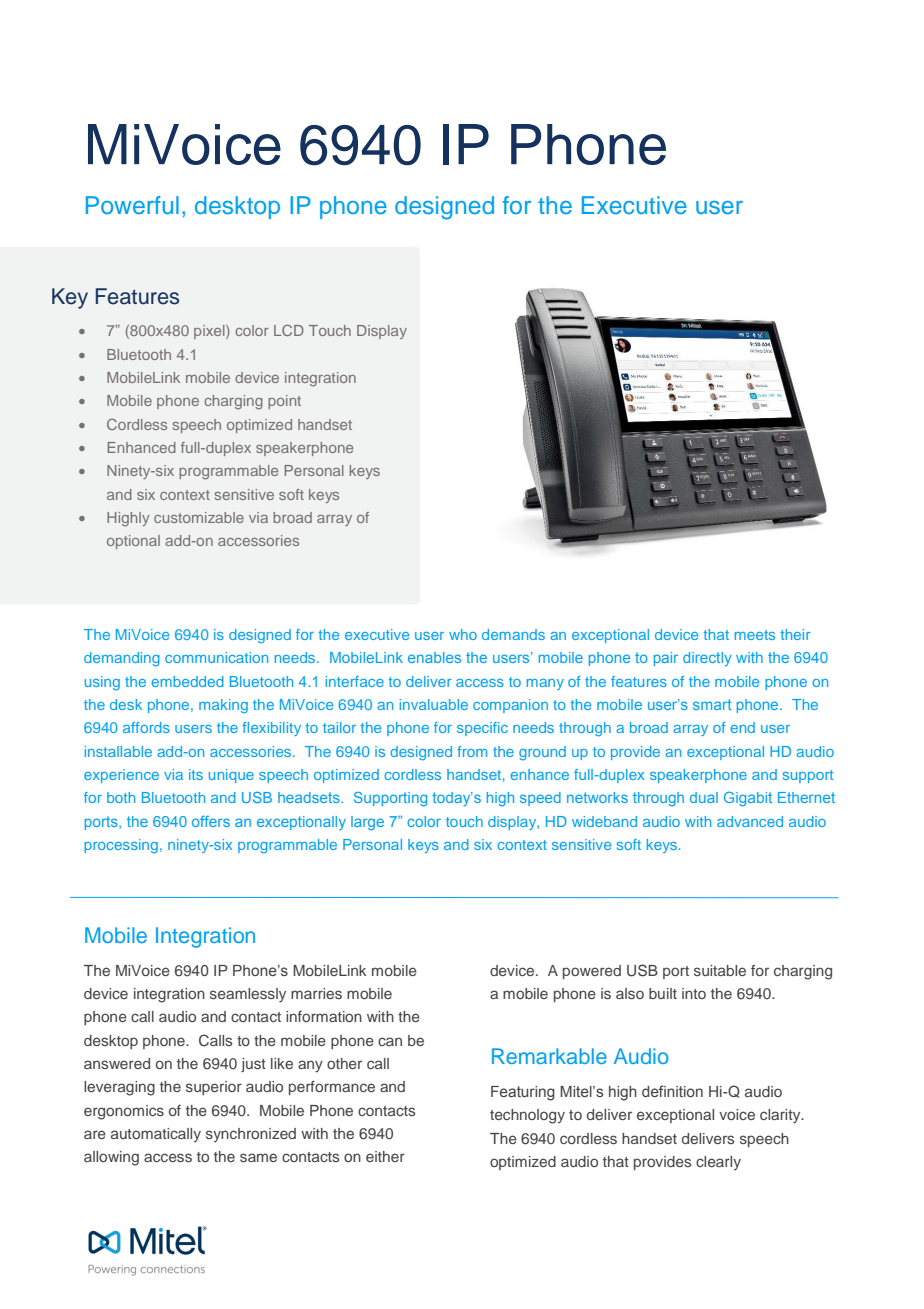 Image resolution: width=924 pixels, height=1309 pixels. What do you see at coordinates (124, 1112) in the screenshot?
I see `ergonomics` at bounding box center [124, 1112].
